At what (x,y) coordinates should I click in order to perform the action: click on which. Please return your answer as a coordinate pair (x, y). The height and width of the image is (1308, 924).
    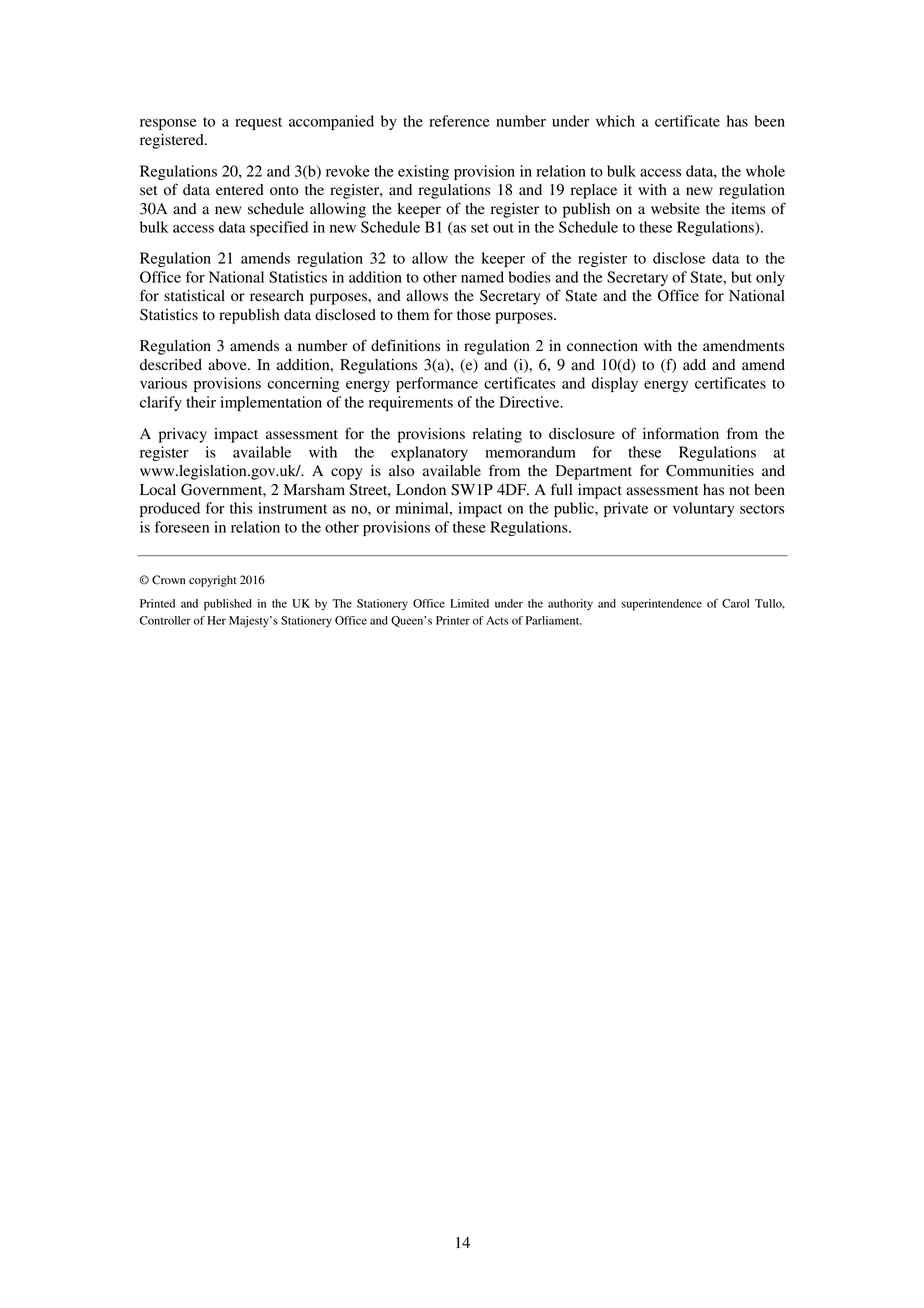
    Looking at the image, I should click on (615, 121).
